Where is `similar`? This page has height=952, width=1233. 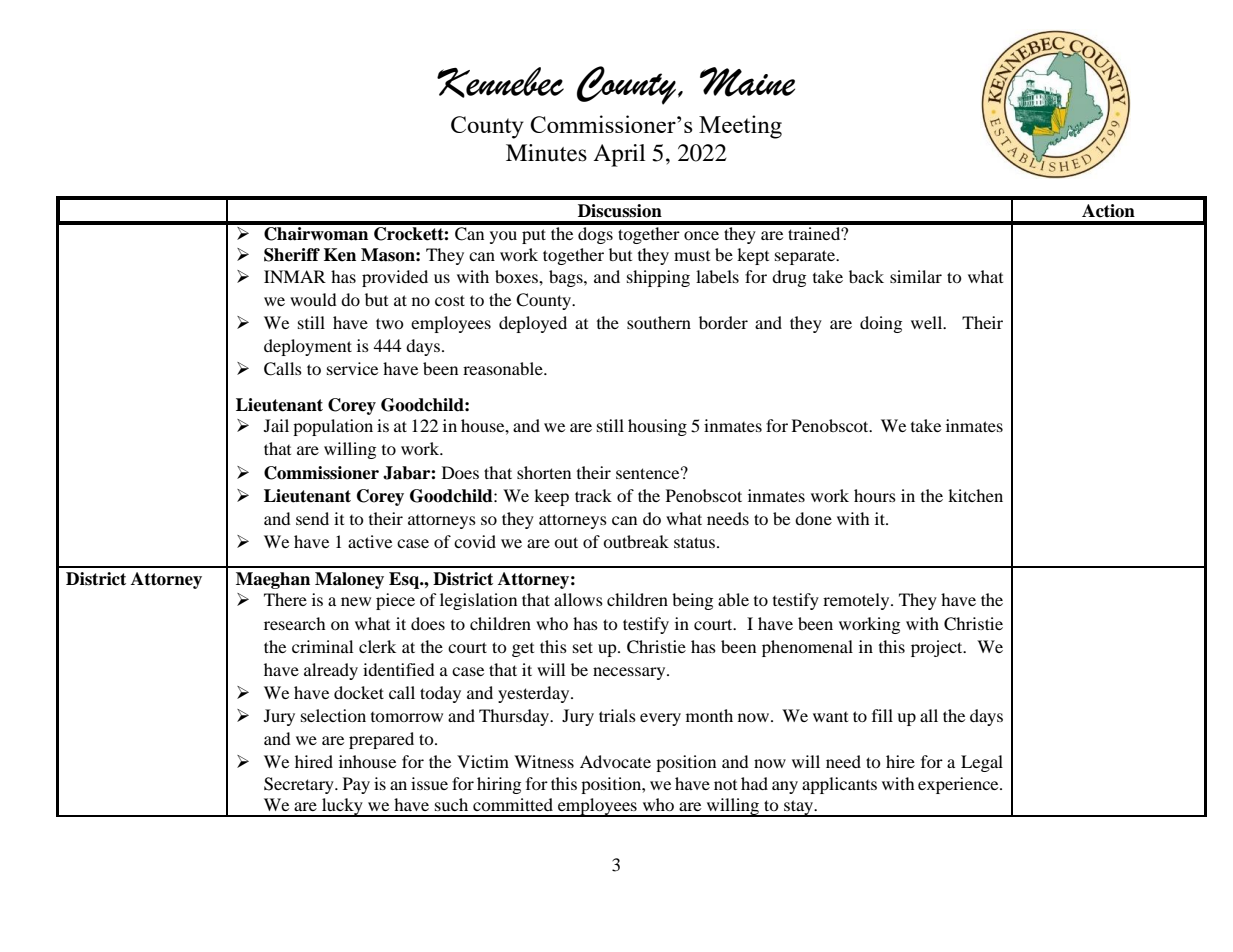 similar is located at coordinates (916, 276).
